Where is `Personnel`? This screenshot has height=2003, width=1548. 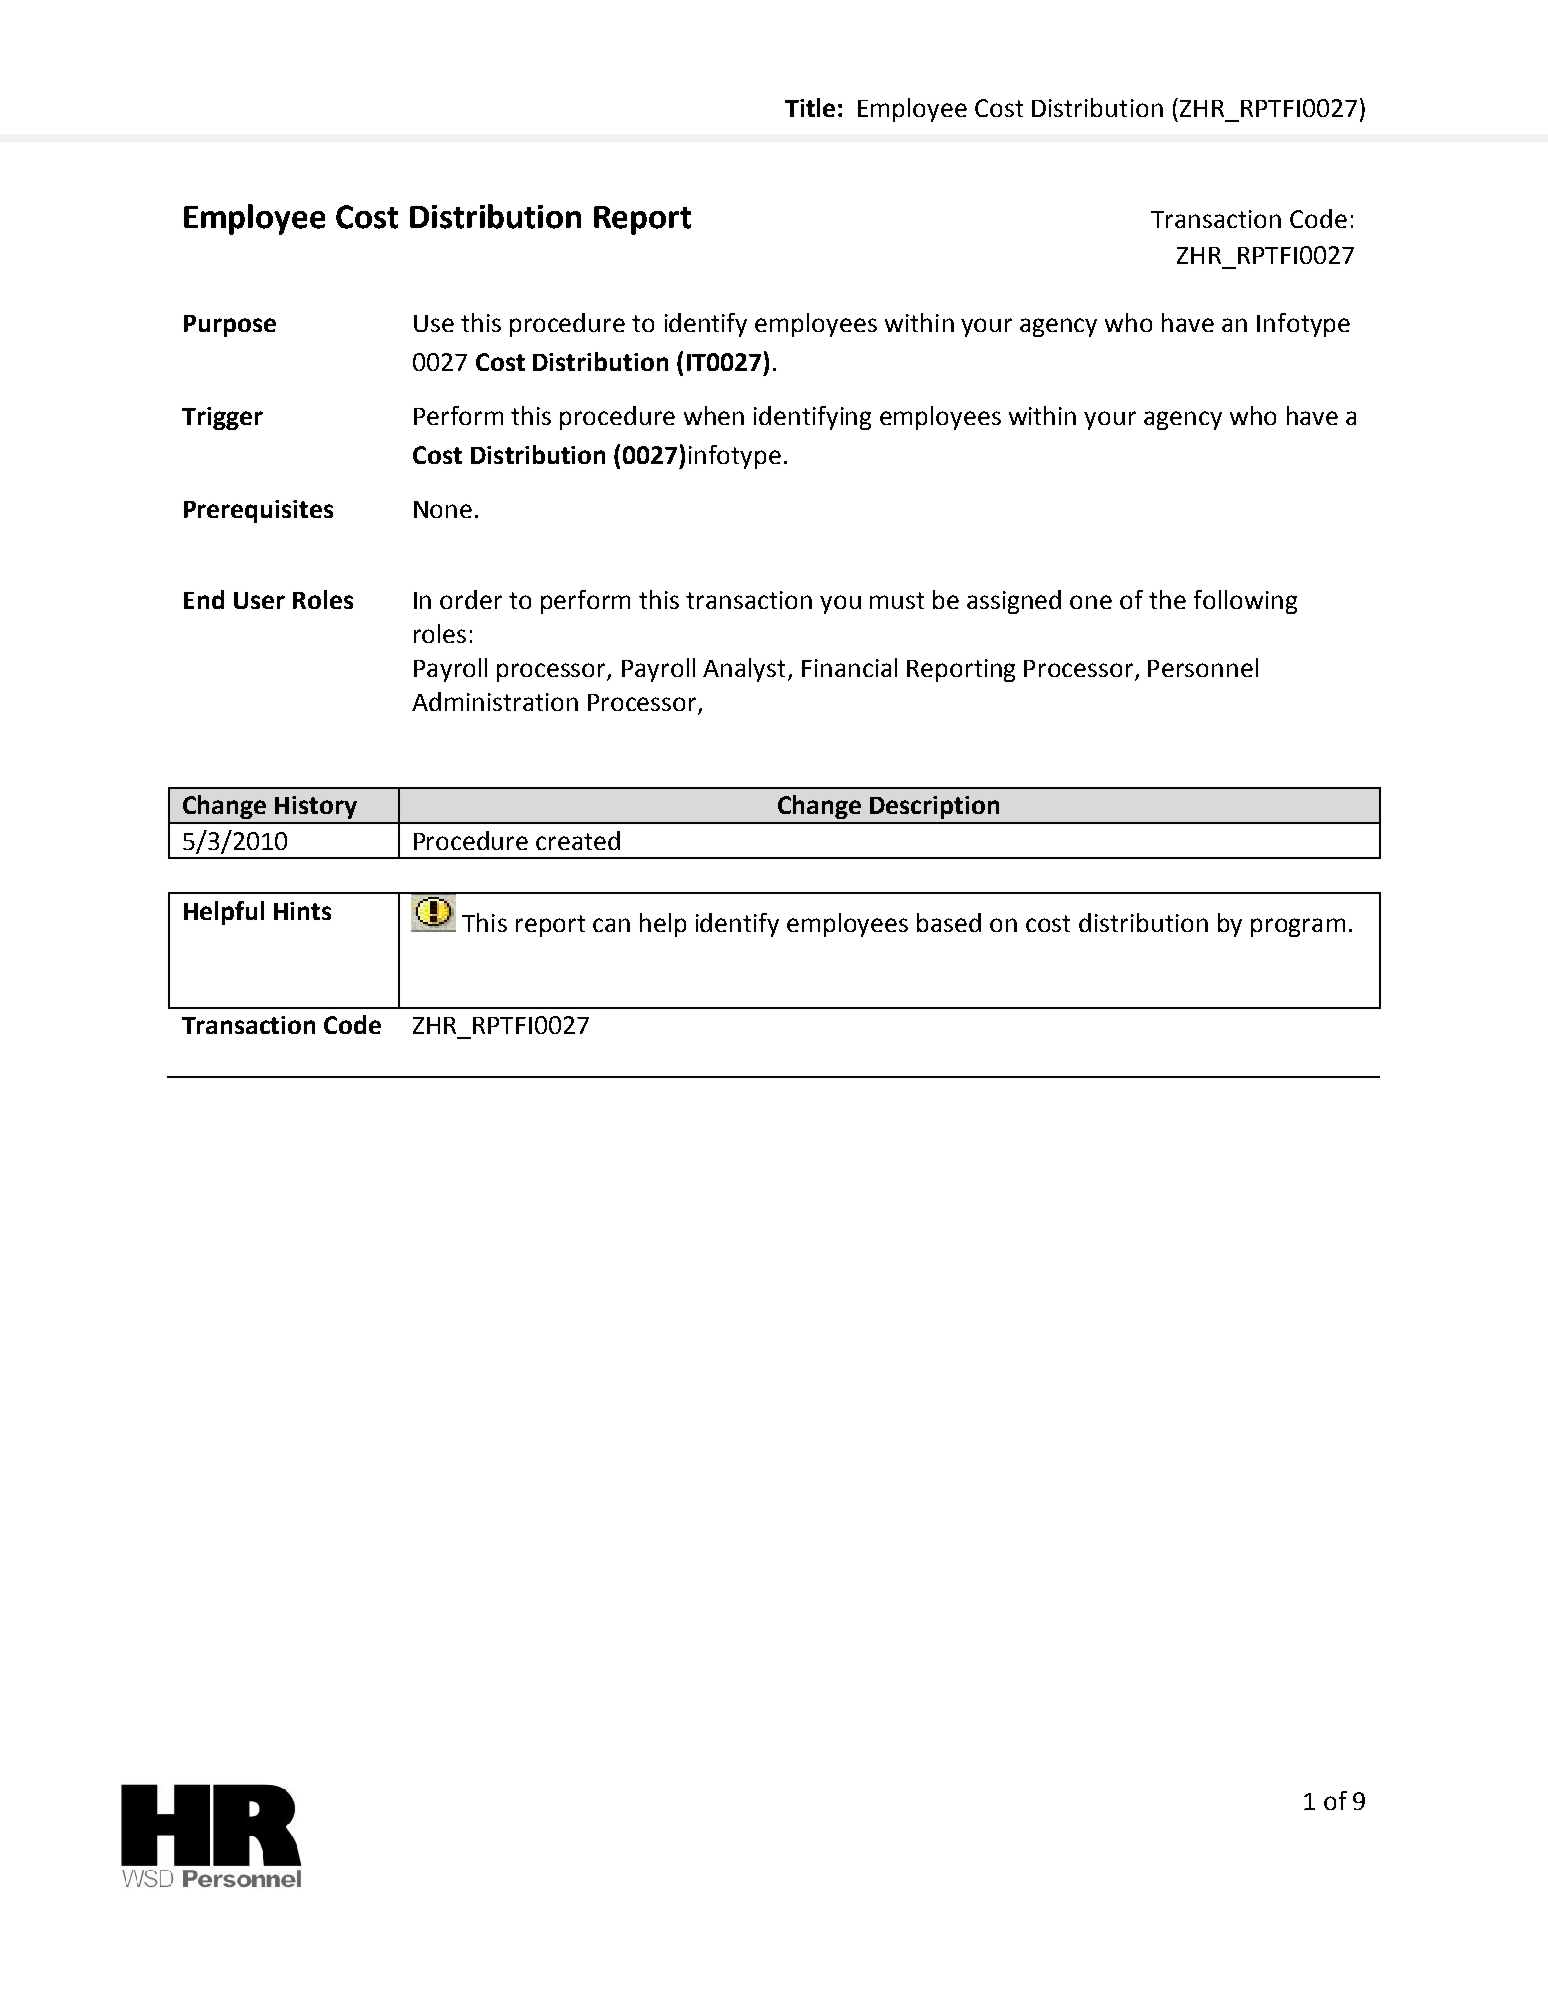
Personnel is located at coordinates (1203, 667).
